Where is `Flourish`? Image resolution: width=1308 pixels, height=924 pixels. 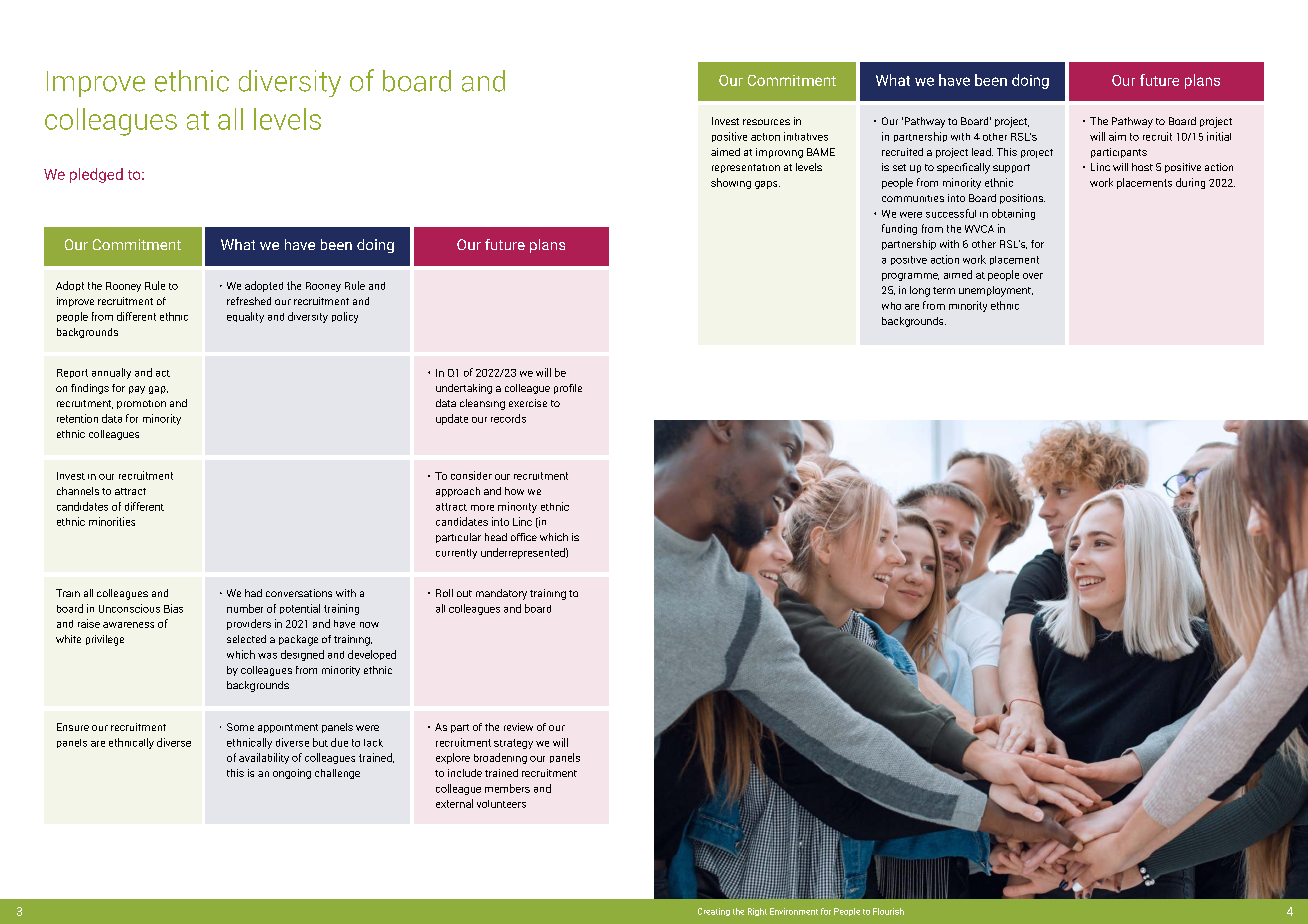
Flourish is located at coordinates (888, 911).
